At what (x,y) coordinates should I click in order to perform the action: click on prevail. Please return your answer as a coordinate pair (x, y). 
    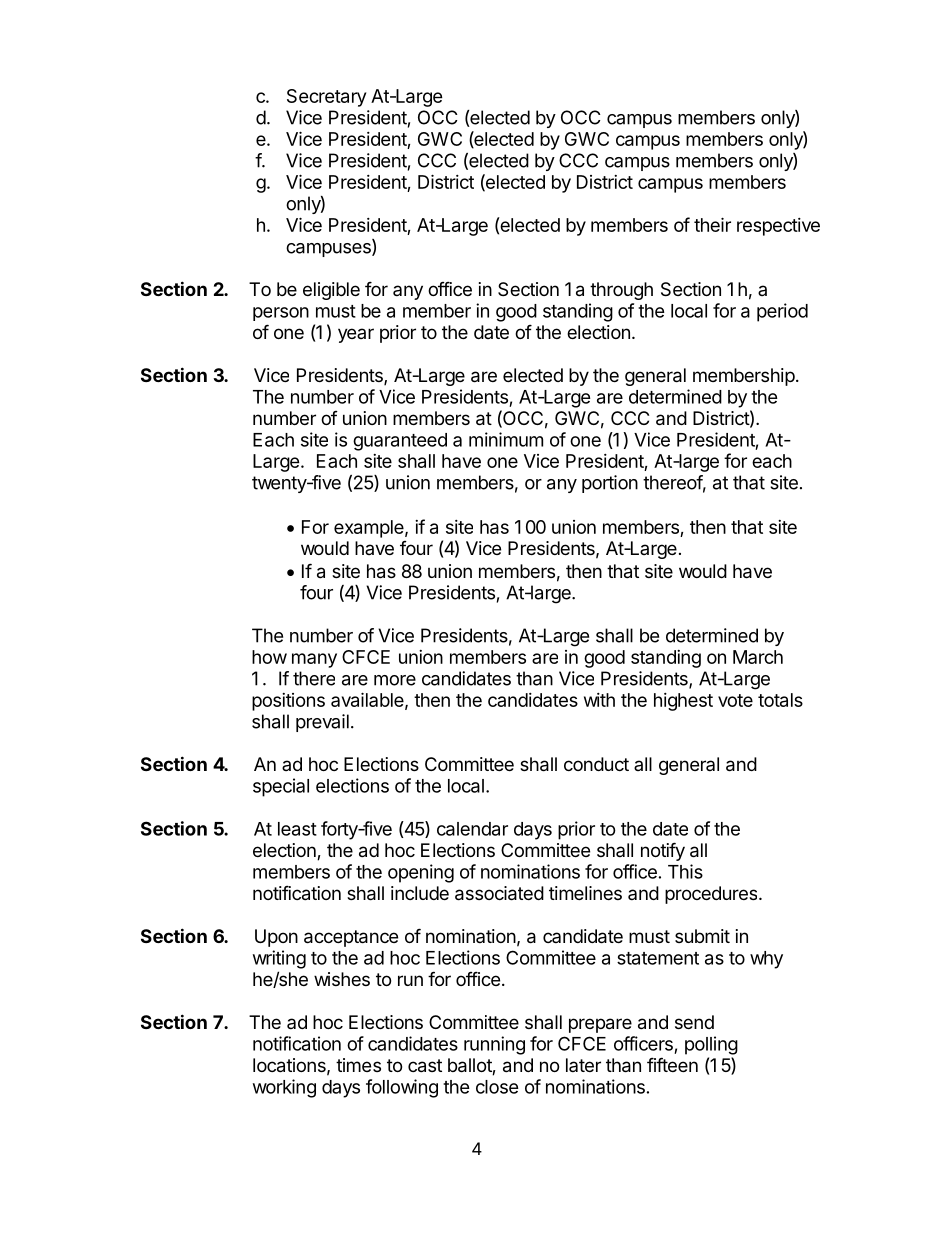
    Looking at the image, I should click on (322, 723).
